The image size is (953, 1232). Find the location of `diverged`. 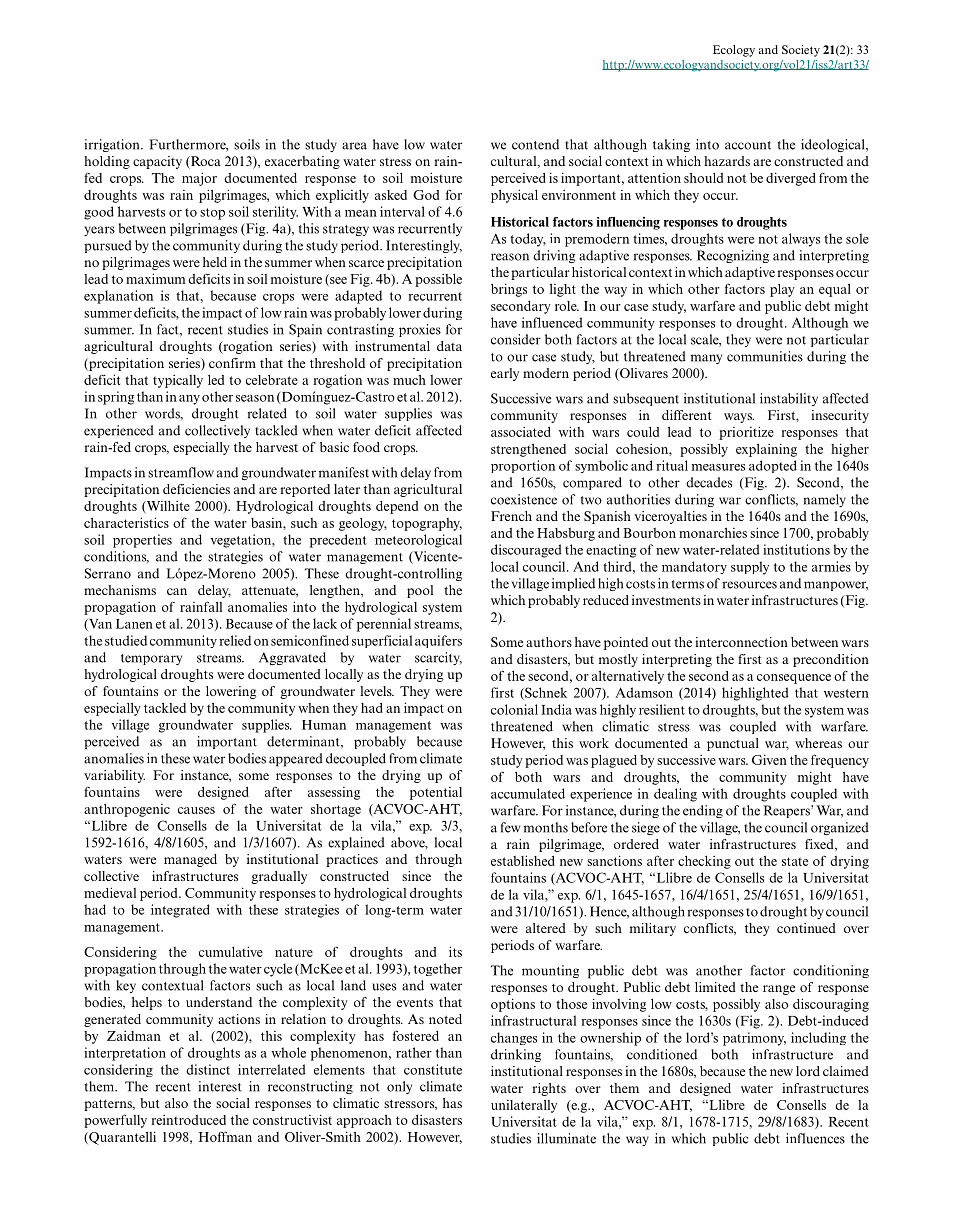

diverged is located at coordinates (791, 179).
